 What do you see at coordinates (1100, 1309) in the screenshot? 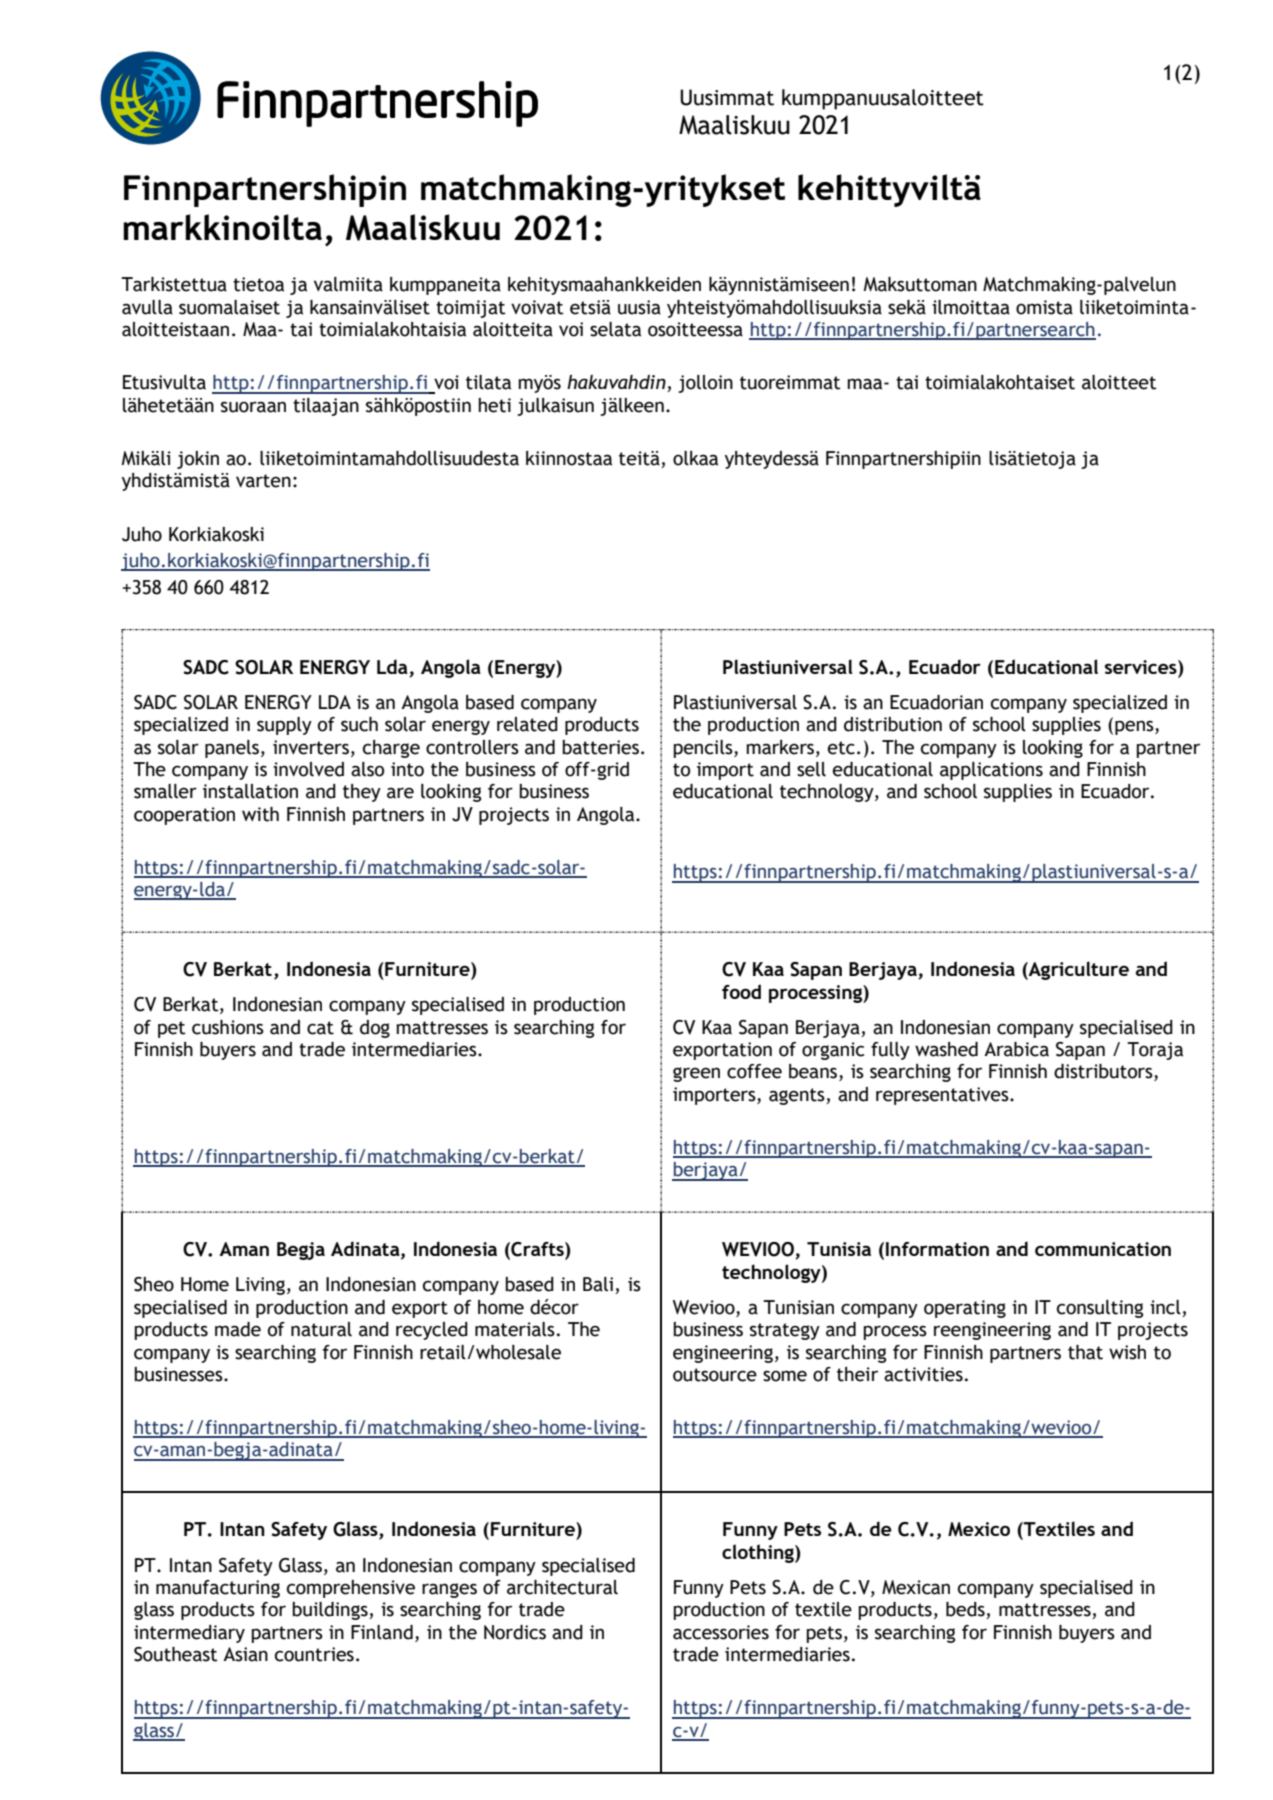
I see `consulting` at bounding box center [1100, 1309].
